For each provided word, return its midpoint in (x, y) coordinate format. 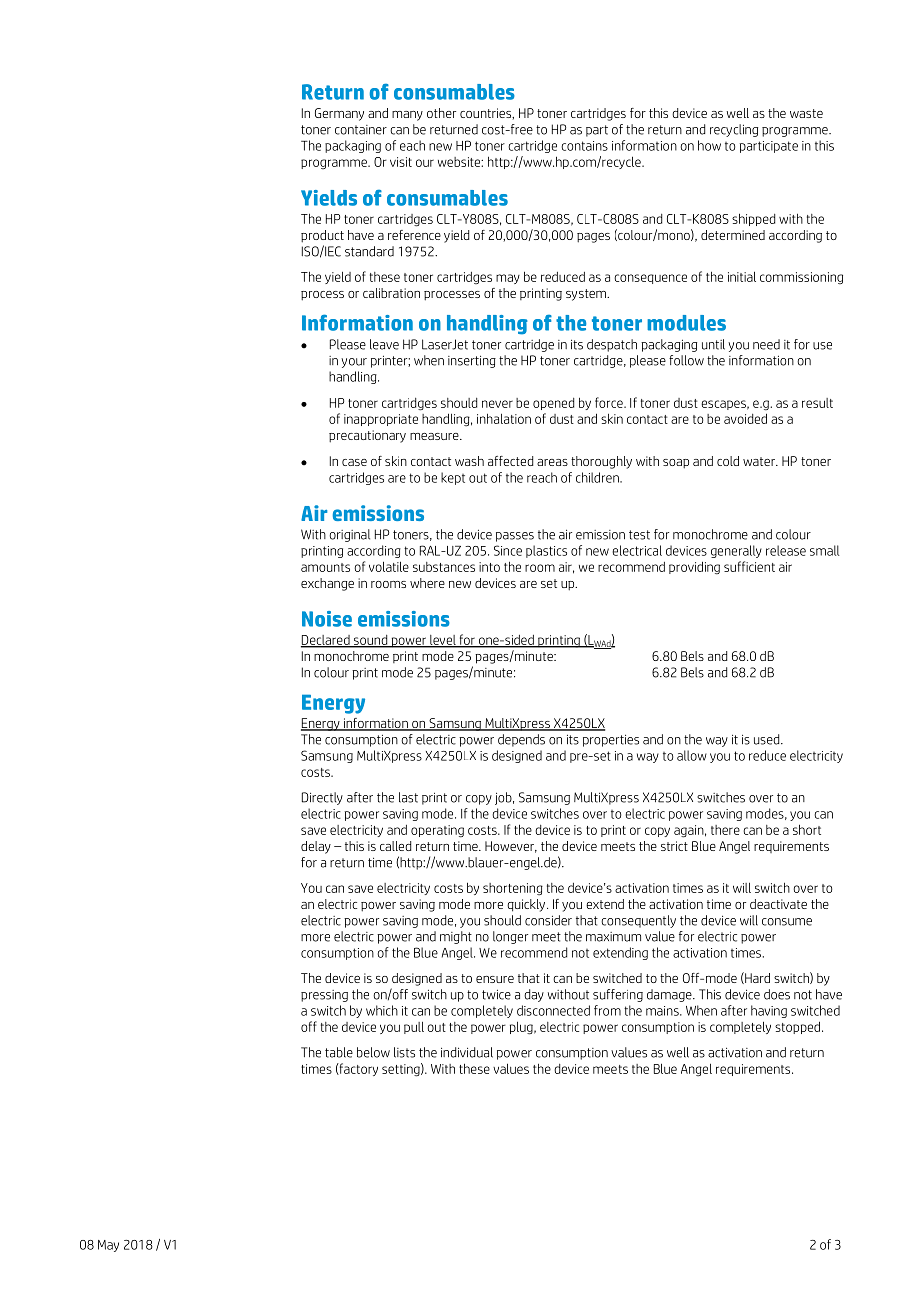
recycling (734, 130)
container (361, 130)
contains (584, 146)
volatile (389, 566)
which (382, 1010)
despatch (612, 345)
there (725, 830)
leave (384, 344)
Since (508, 550)
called (395, 846)
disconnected (553, 1010)
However (511, 847)
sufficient (749, 566)
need (766, 344)
